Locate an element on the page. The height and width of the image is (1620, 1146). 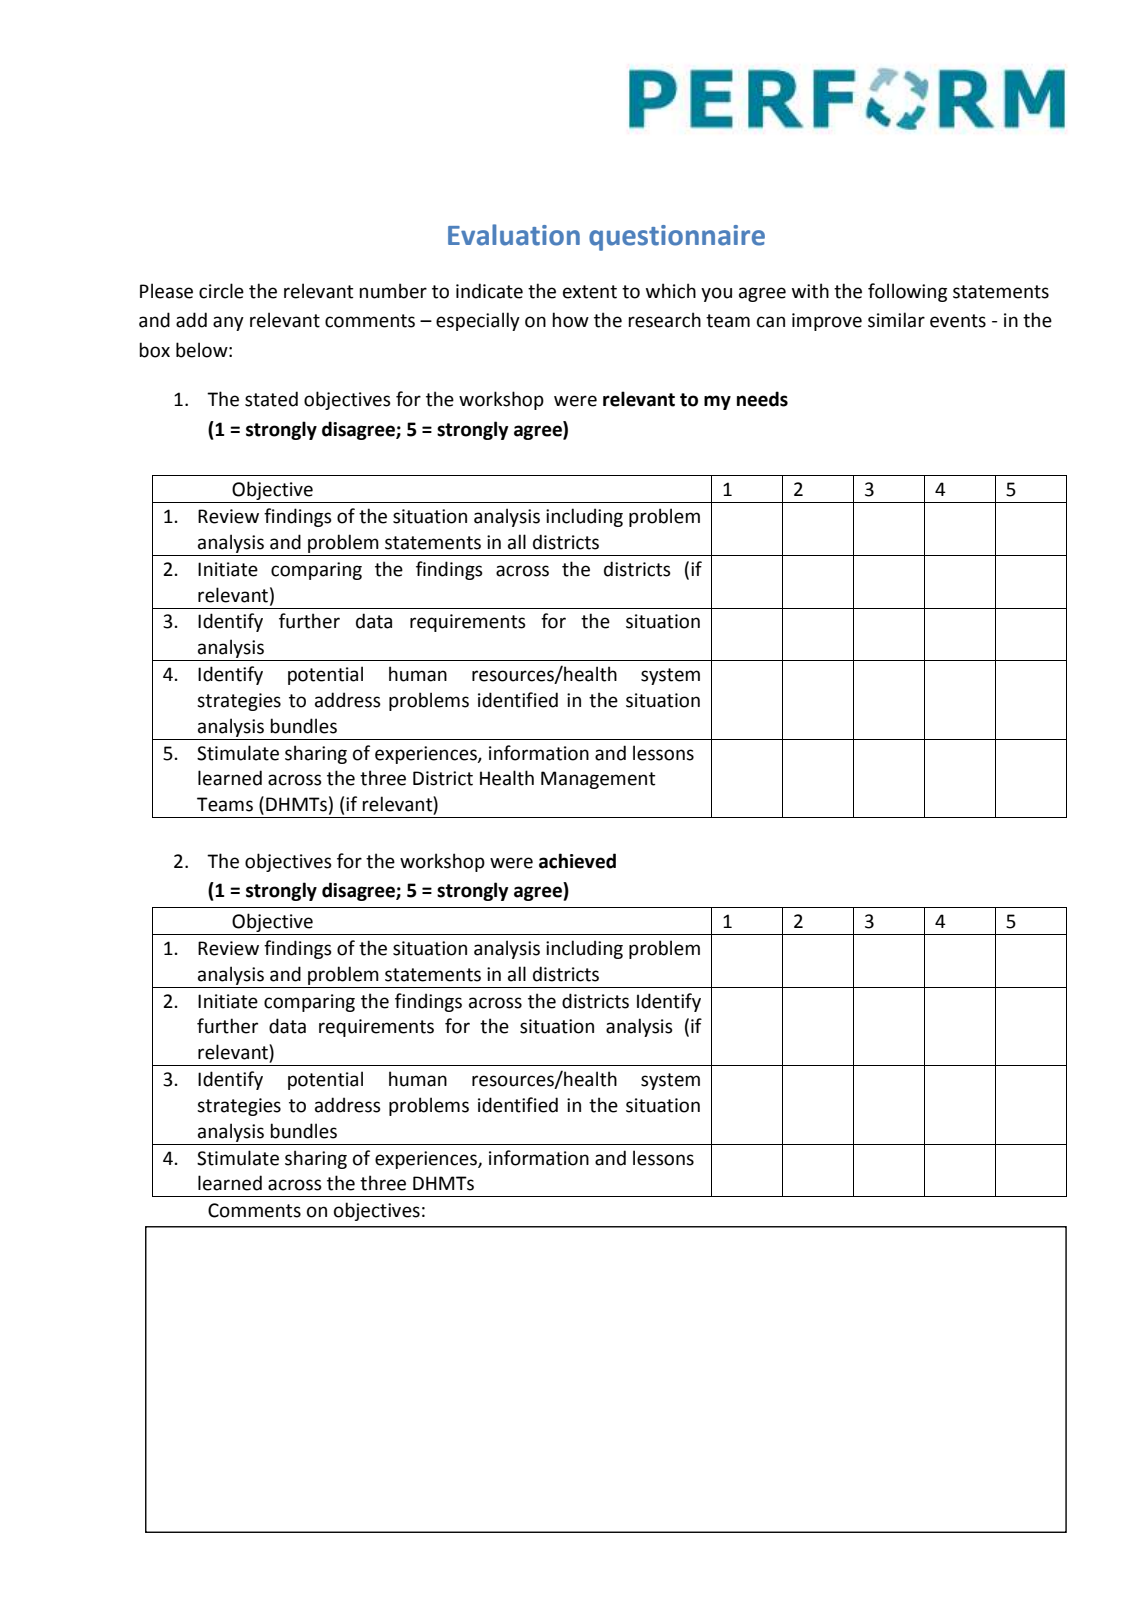
with is located at coordinates (810, 291).
